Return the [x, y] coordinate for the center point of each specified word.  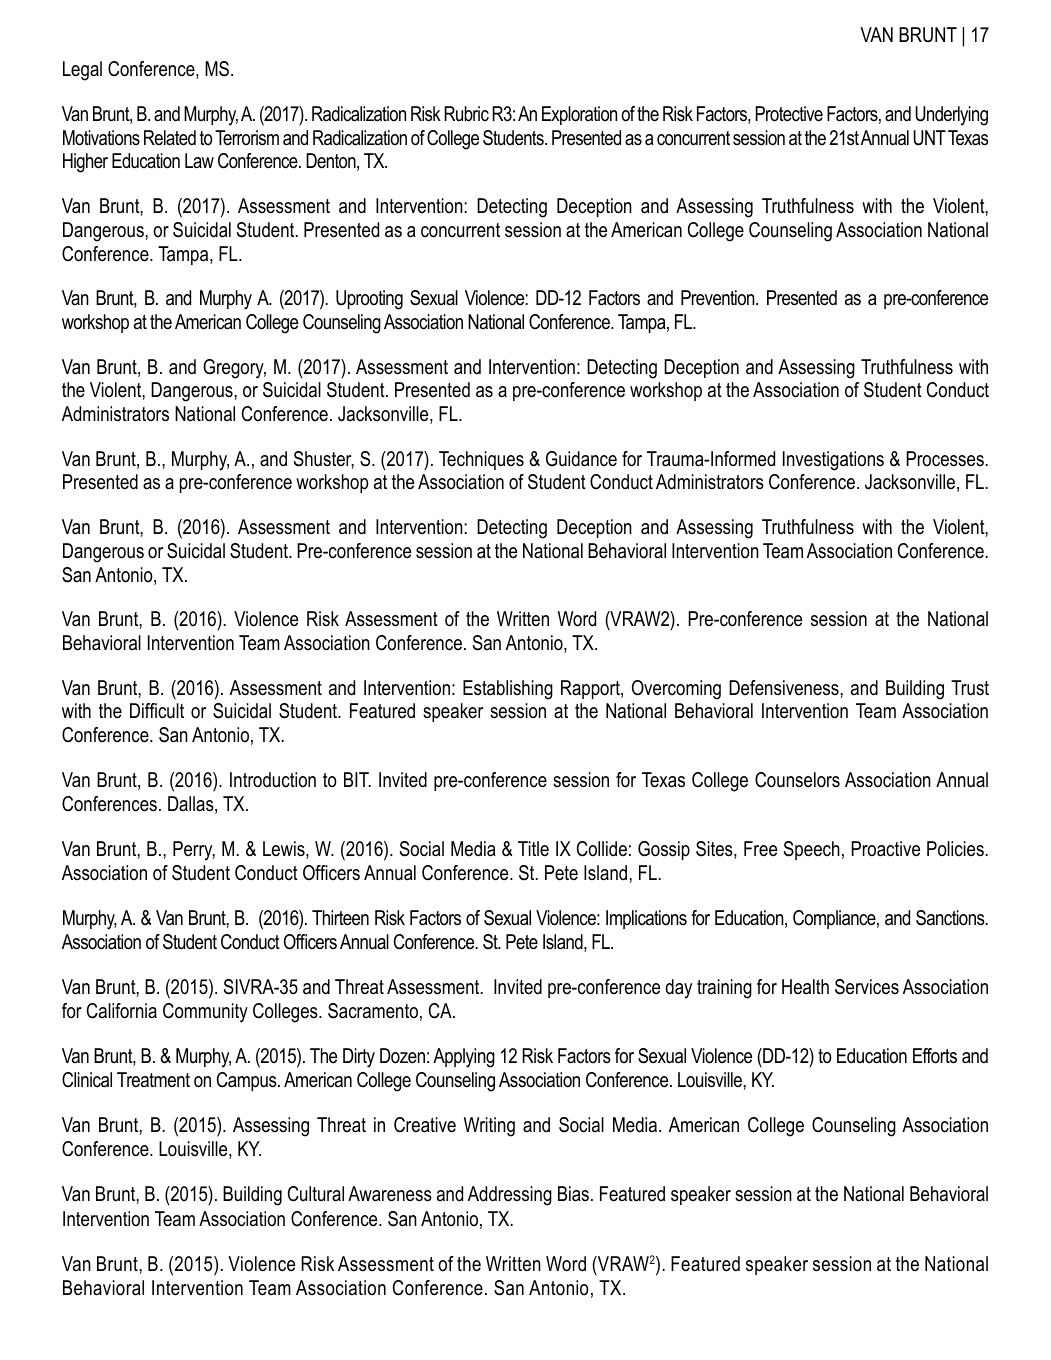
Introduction [273, 780]
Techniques [481, 460]
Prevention [719, 298]
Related [170, 138]
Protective [789, 114]
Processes [945, 459]
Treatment [153, 1080]
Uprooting [369, 300]
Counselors [797, 780]
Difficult [157, 711]
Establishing [508, 690]
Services [867, 987]
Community [205, 1013]
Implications [646, 919]
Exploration [579, 115]
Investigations [833, 461]
